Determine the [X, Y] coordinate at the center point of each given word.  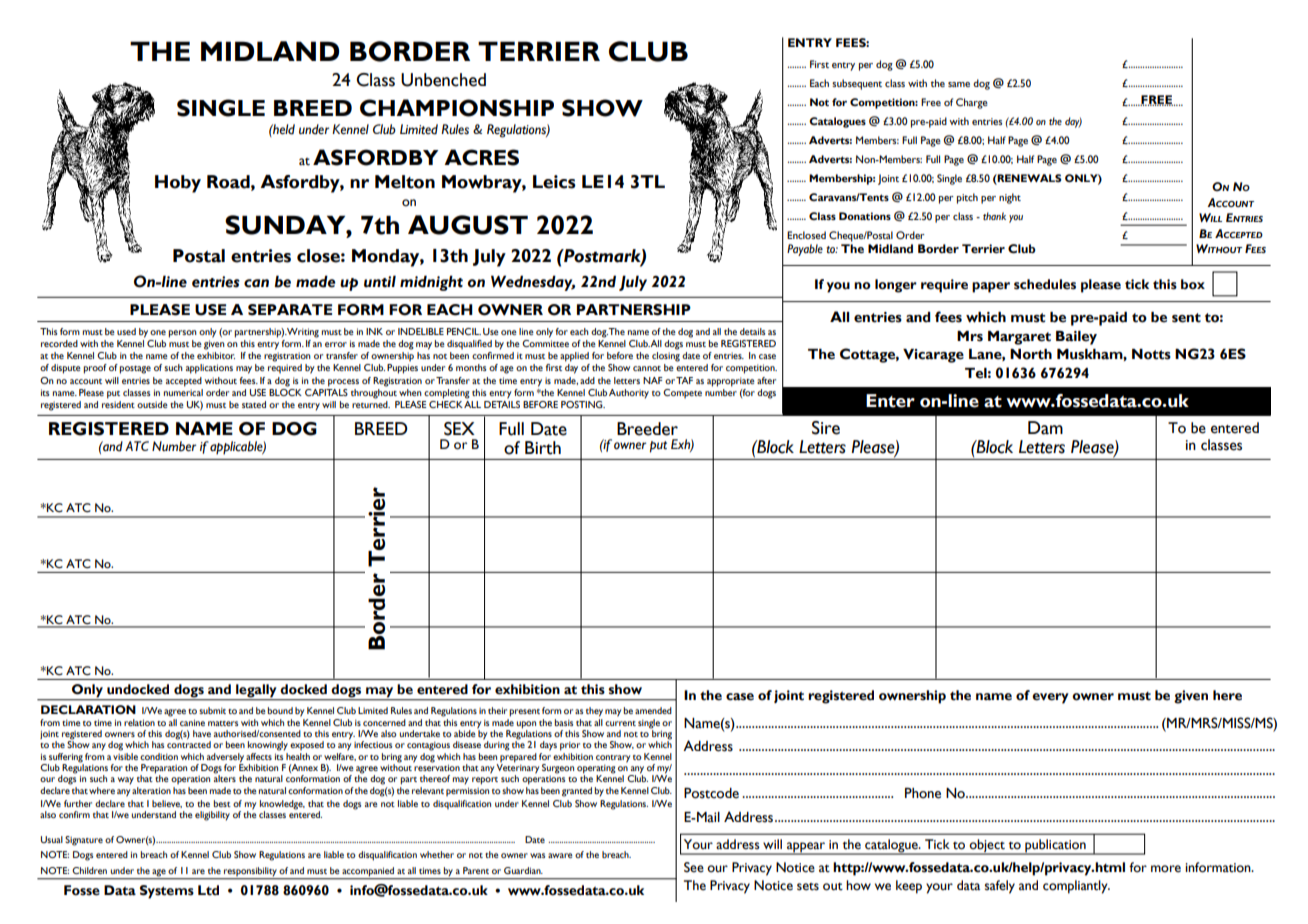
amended [653, 710]
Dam [1045, 428]
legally [256, 690]
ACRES [481, 157]
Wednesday [533, 283]
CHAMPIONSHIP [457, 108]
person [182, 334]
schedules [1045, 284]
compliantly [1076, 887]
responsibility [250, 873]
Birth [543, 448]
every [1050, 698]
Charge [972, 103]
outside [152, 404]
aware [560, 855]
